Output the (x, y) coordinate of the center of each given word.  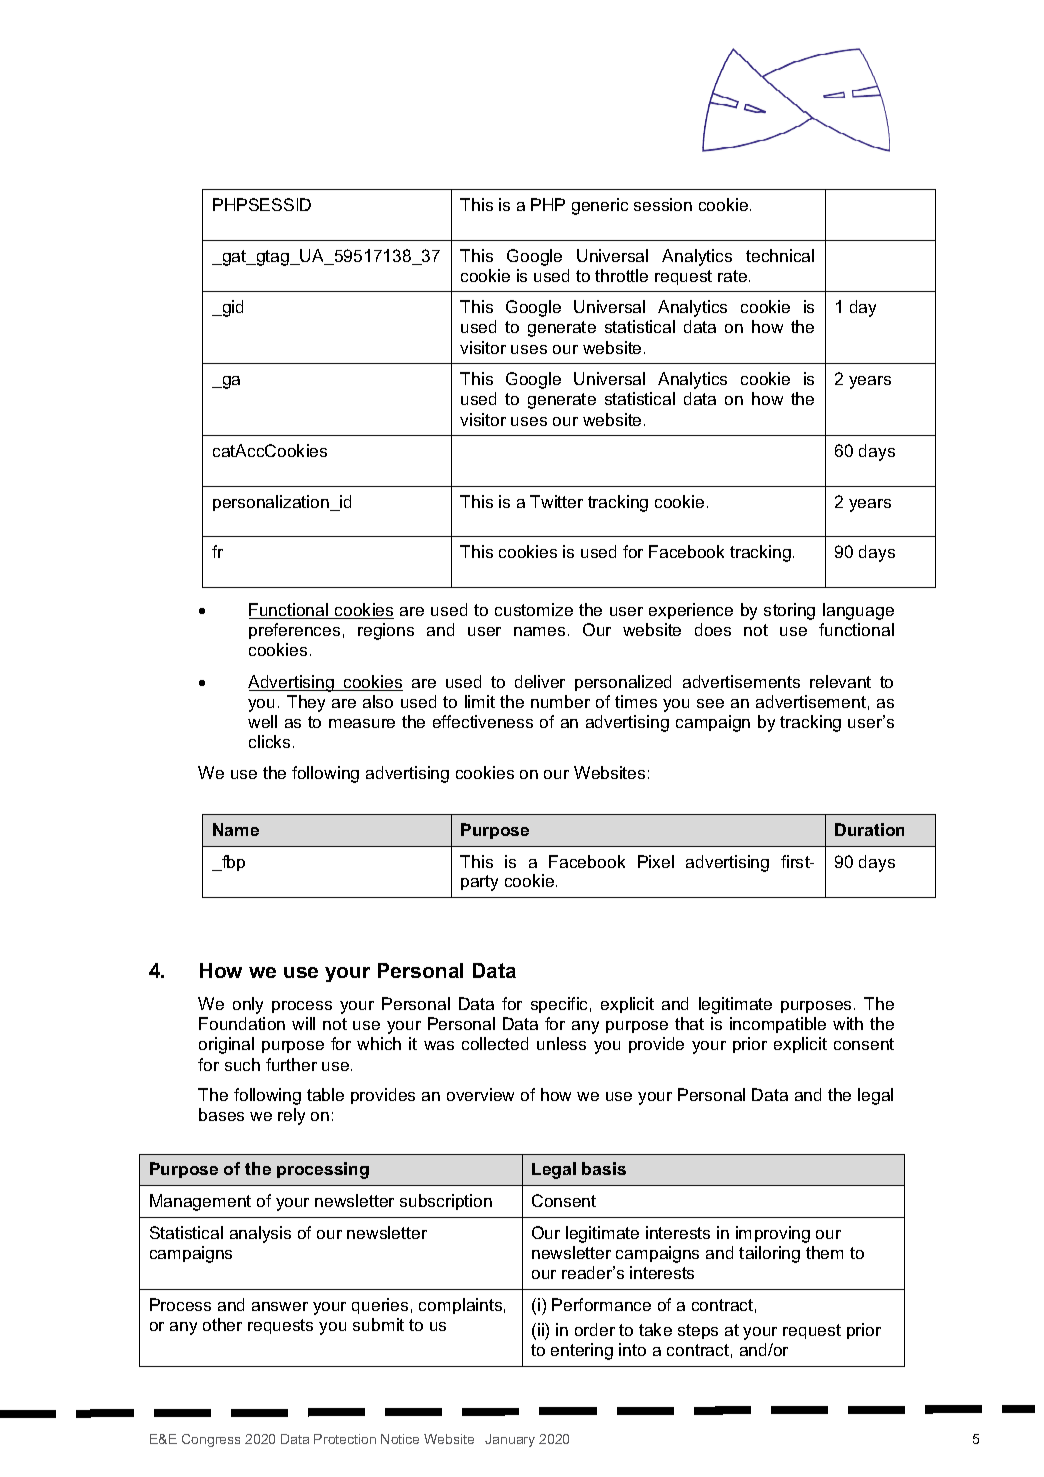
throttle (621, 275)
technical (780, 255)
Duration (869, 829)
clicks (269, 741)
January (510, 1440)
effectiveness (483, 721)
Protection (345, 1439)
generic (600, 206)
